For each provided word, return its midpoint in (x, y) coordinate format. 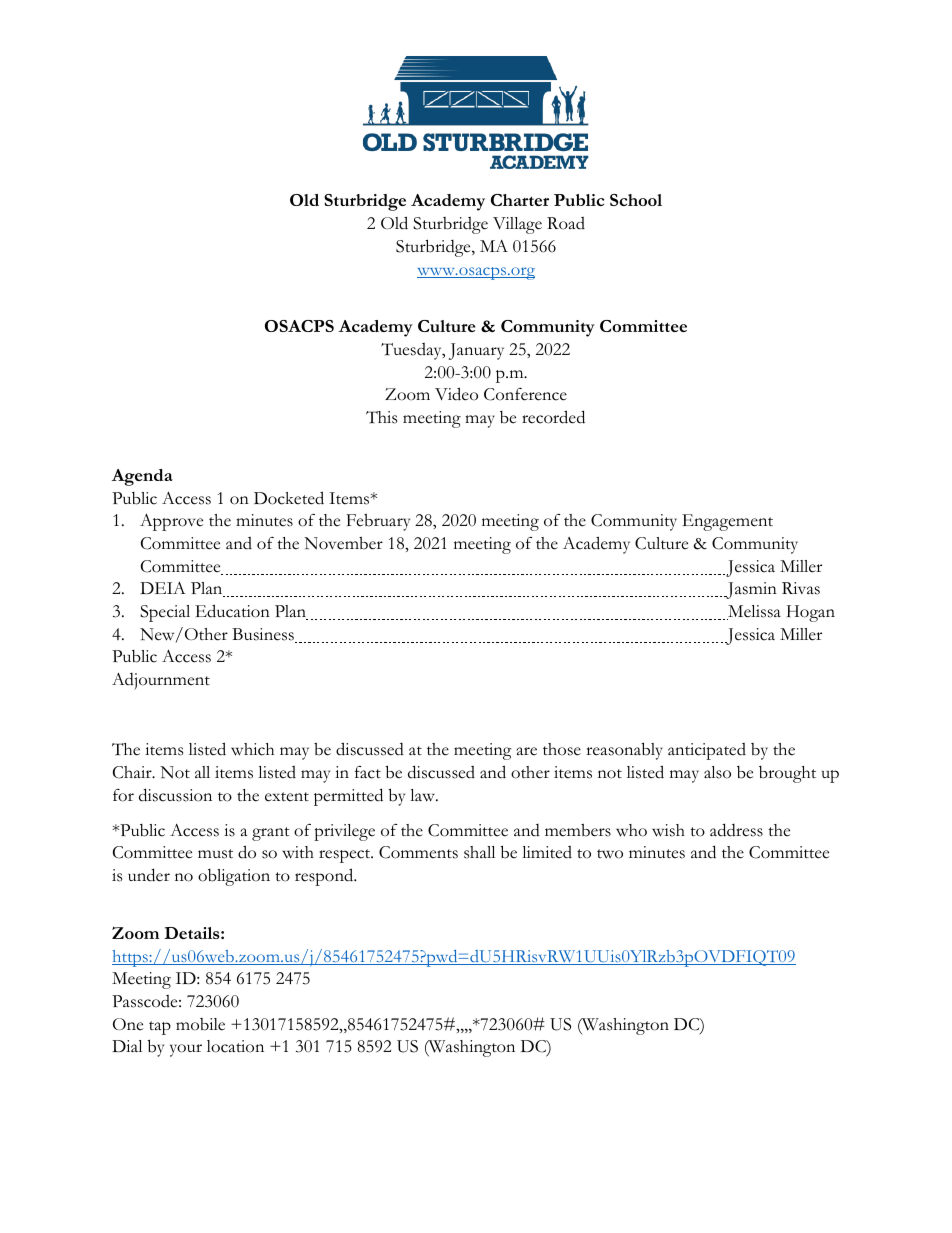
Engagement (727, 522)
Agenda (142, 477)
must (215, 854)
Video (456, 394)
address (736, 830)
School (636, 200)
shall (479, 852)
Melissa (754, 612)
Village (517, 225)
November (343, 543)
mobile (200, 1024)
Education (232, 611)
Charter (520, 200)
